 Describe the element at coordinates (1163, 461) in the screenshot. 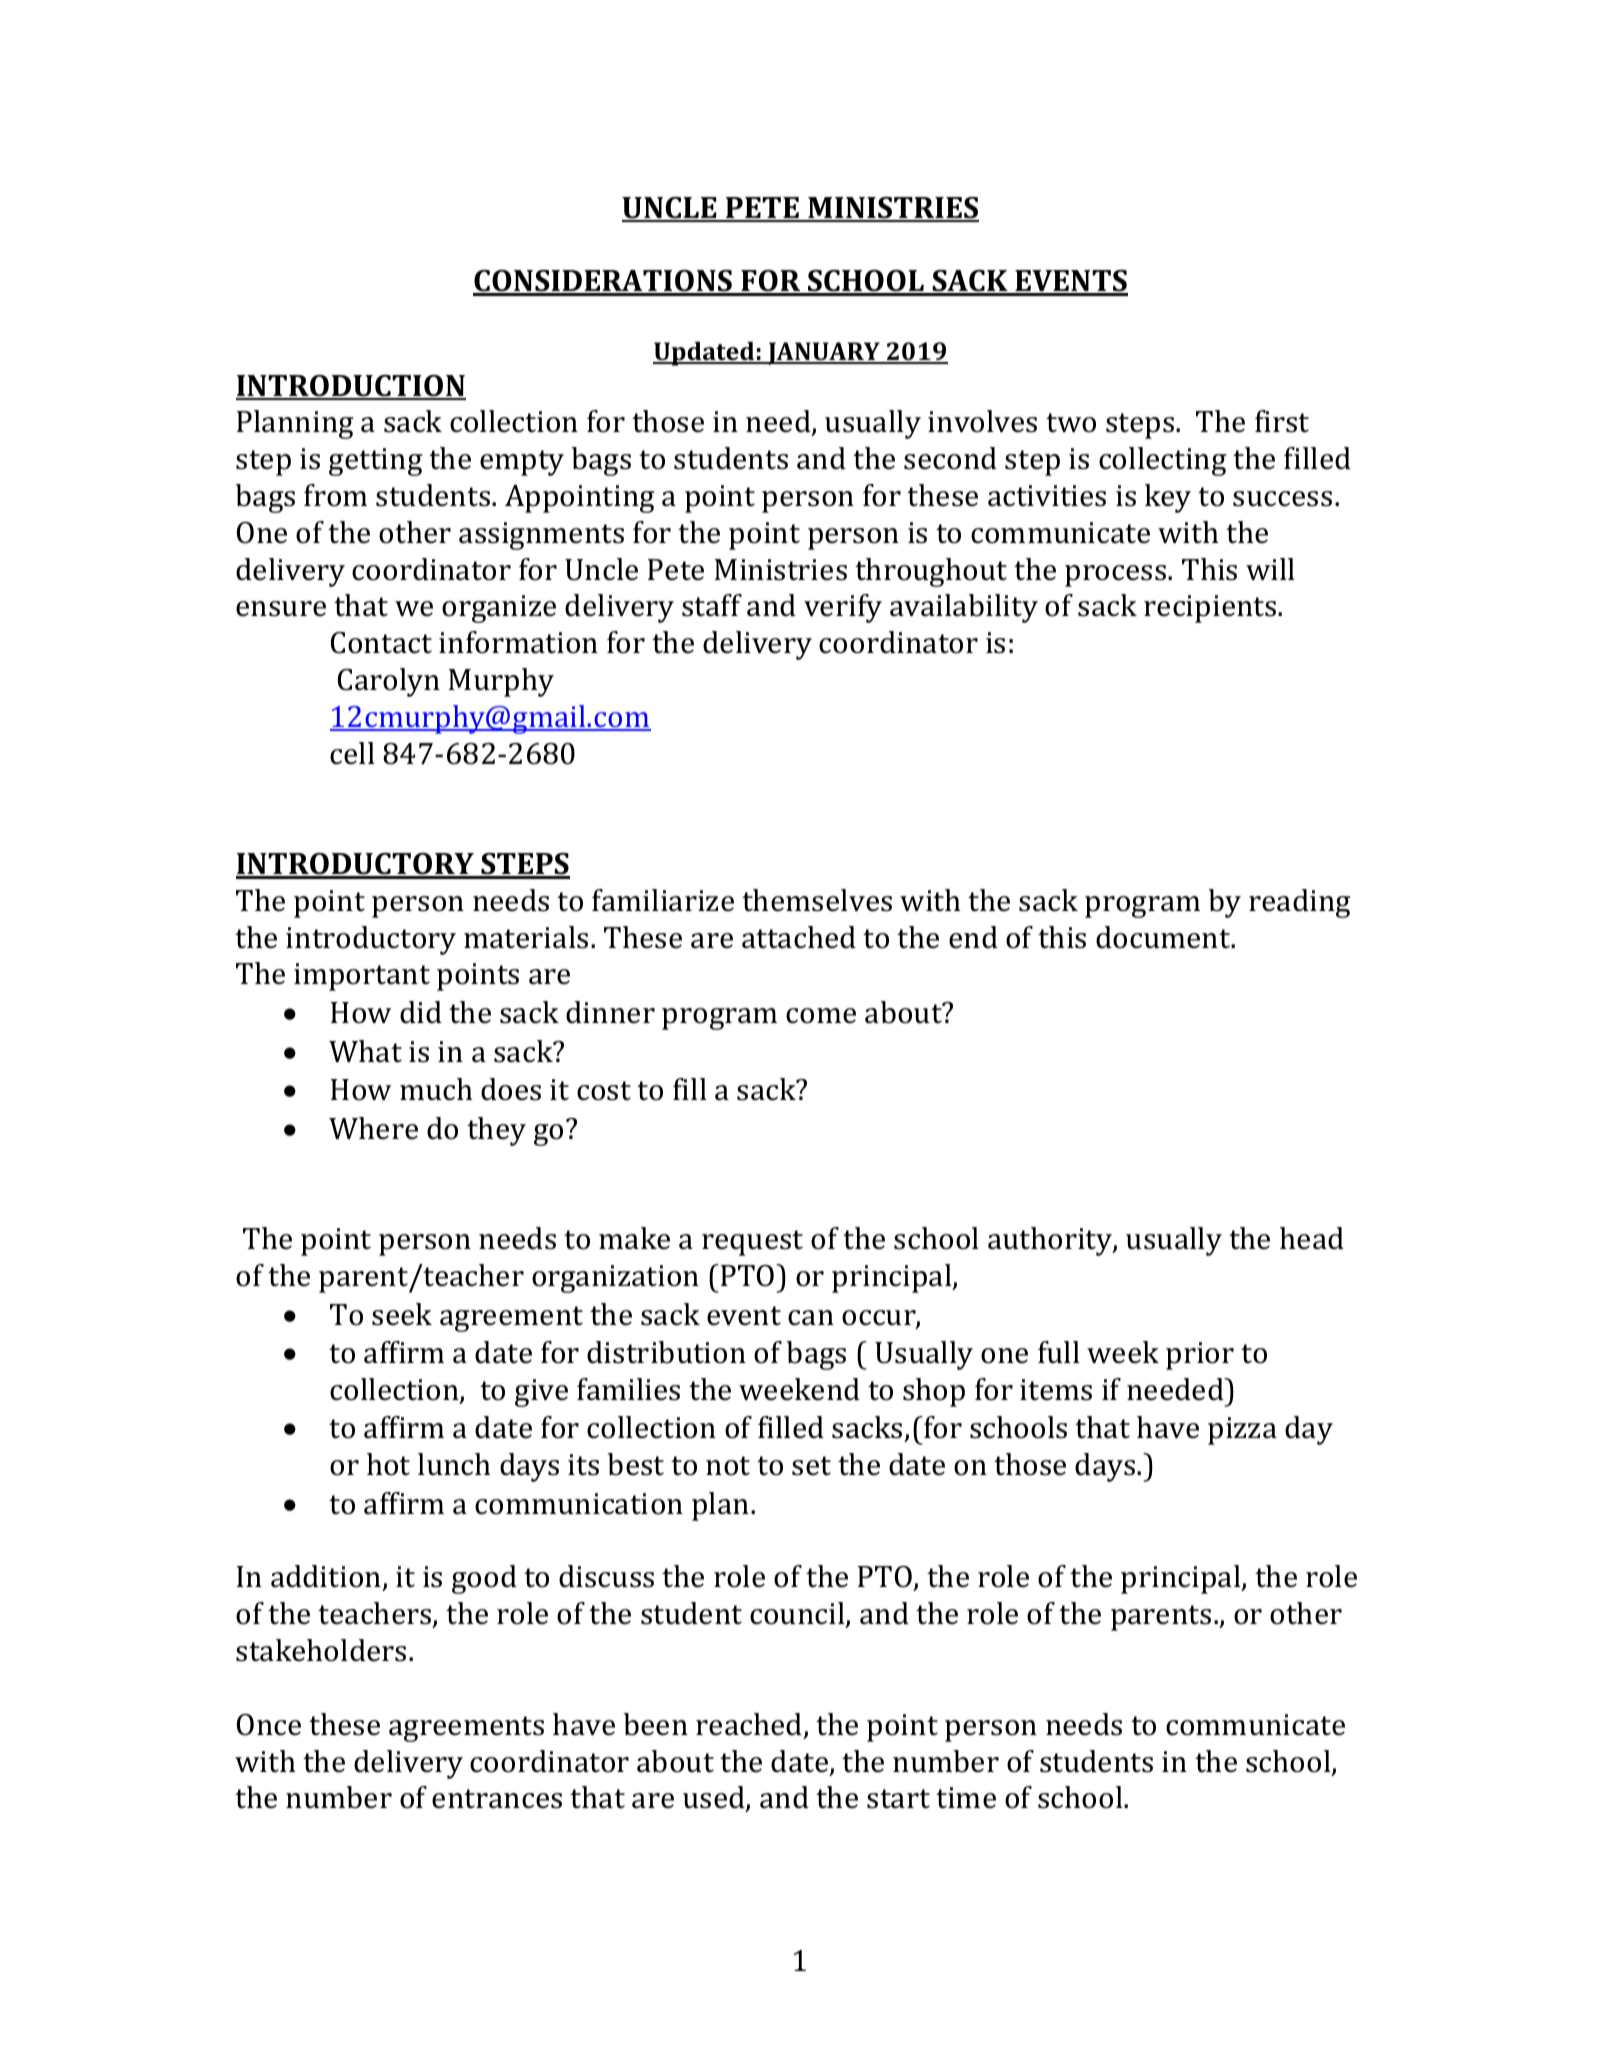

I see `collecting` at that location.
